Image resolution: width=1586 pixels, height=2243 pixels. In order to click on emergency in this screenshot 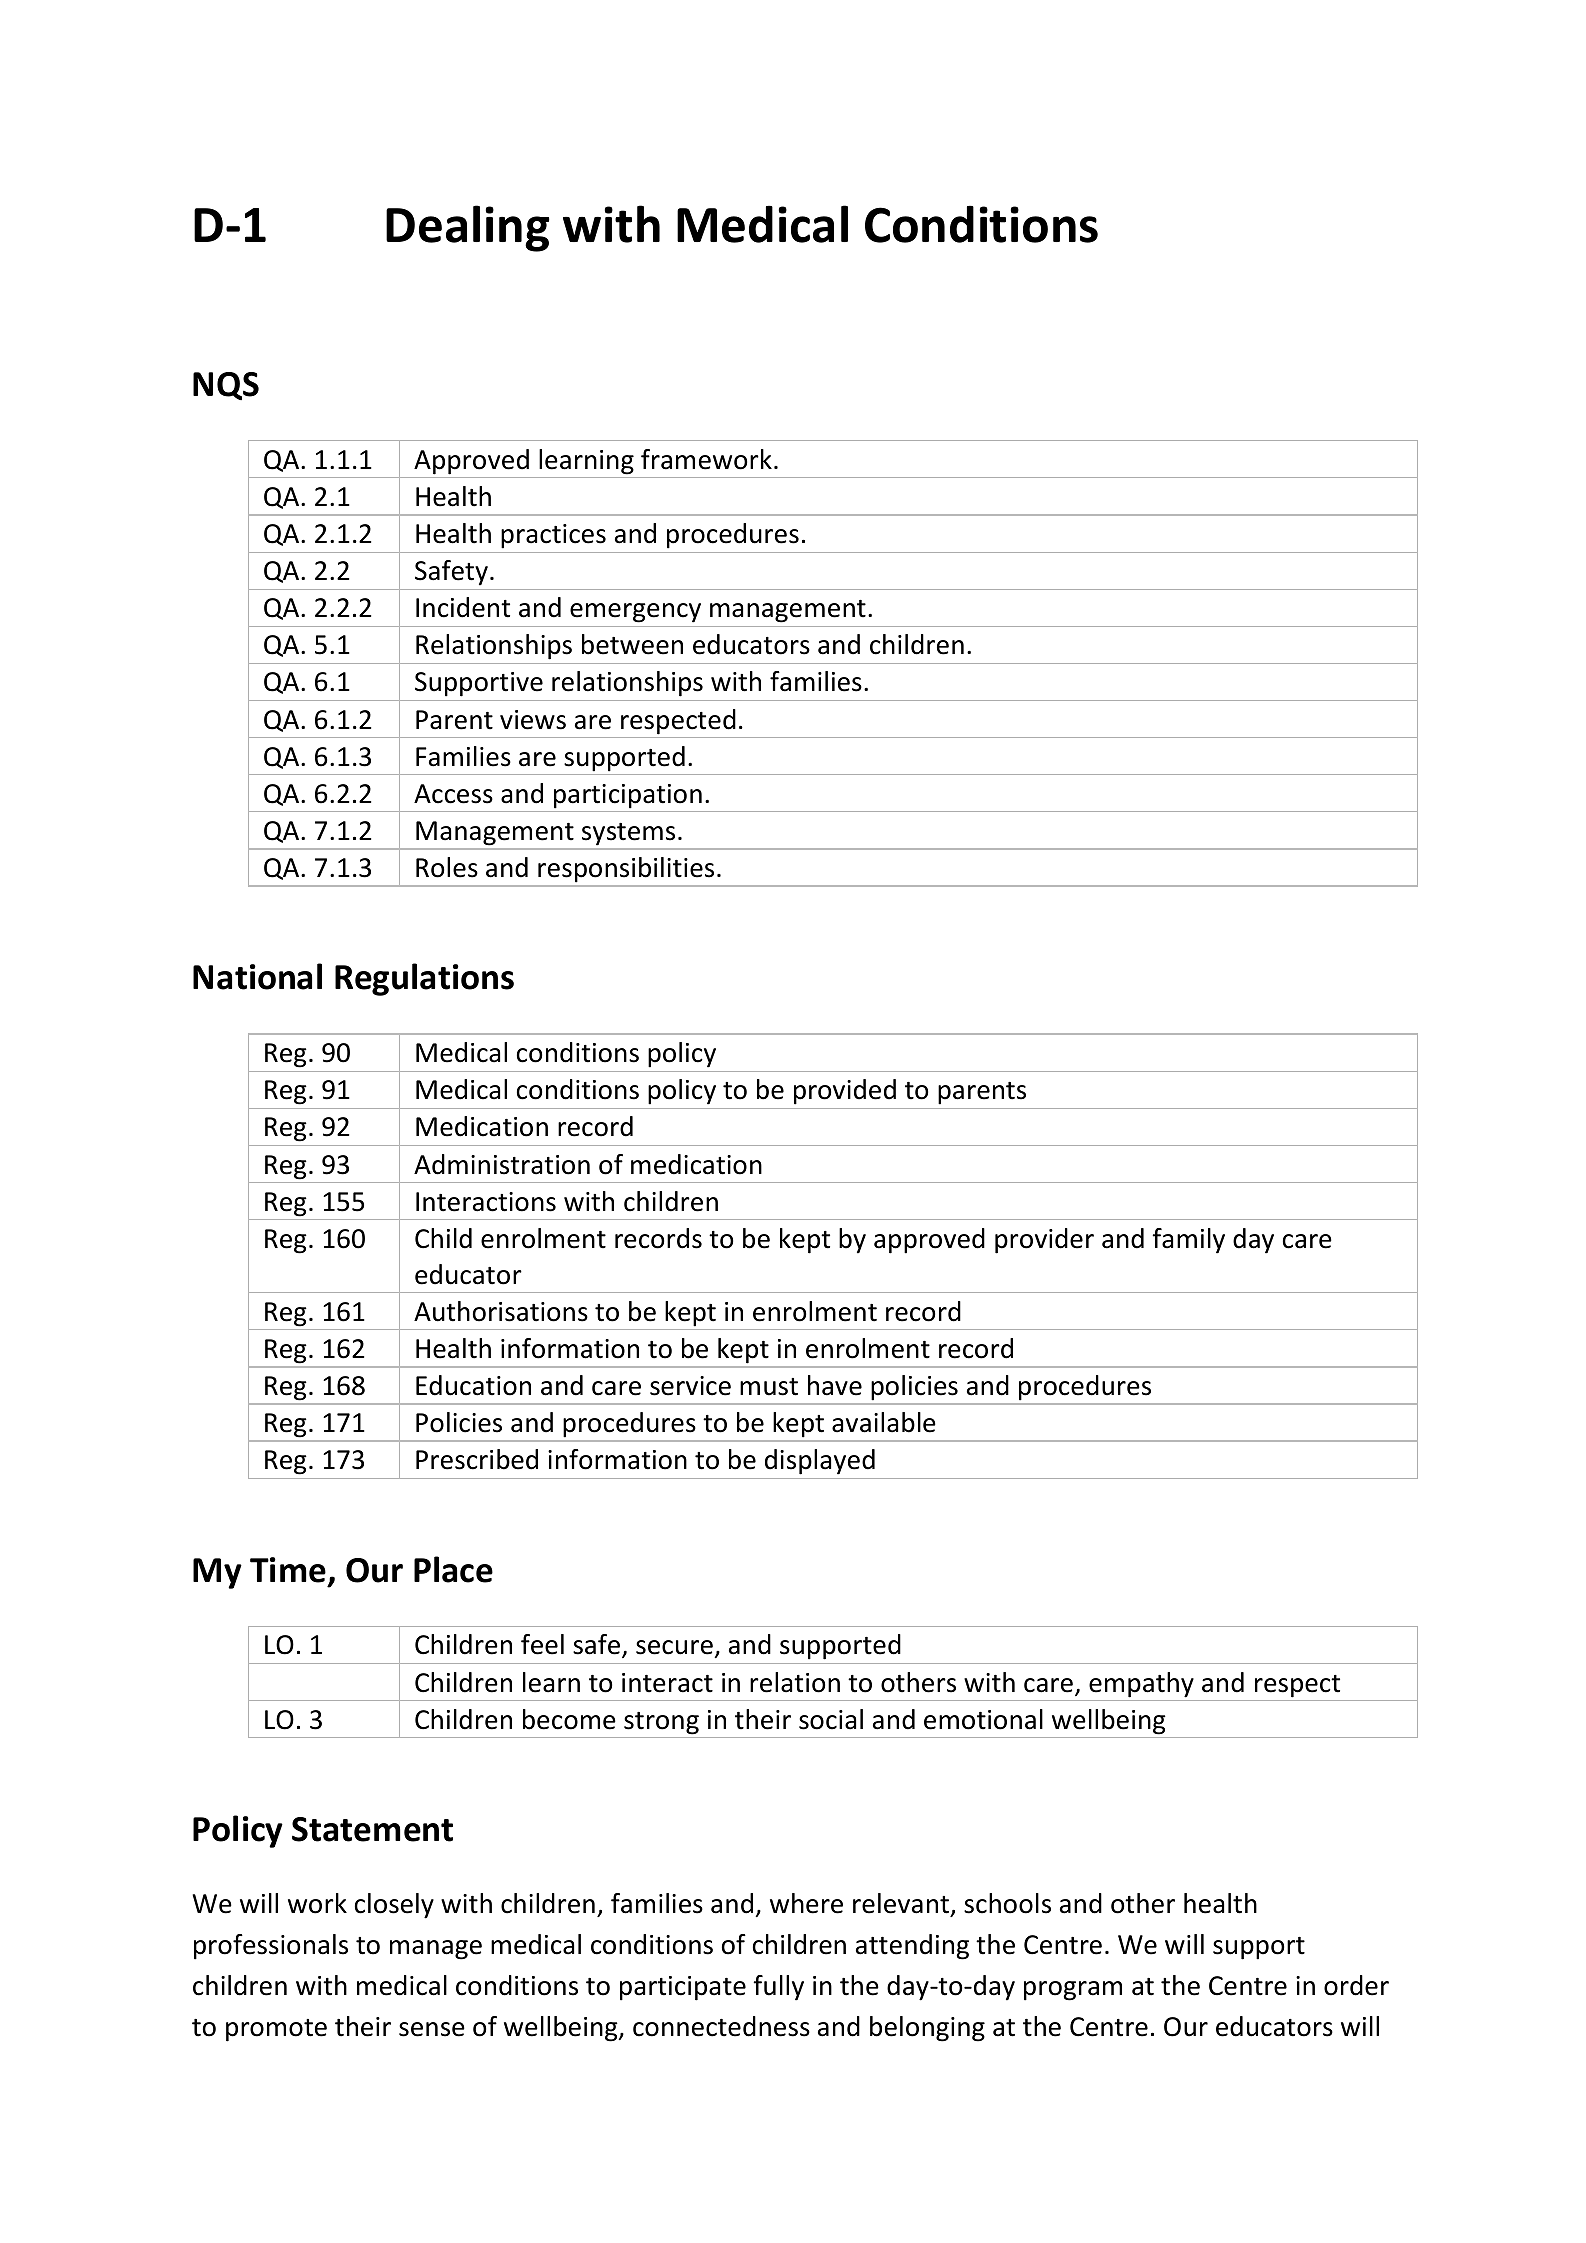, I will do `click(635, 613)`.
